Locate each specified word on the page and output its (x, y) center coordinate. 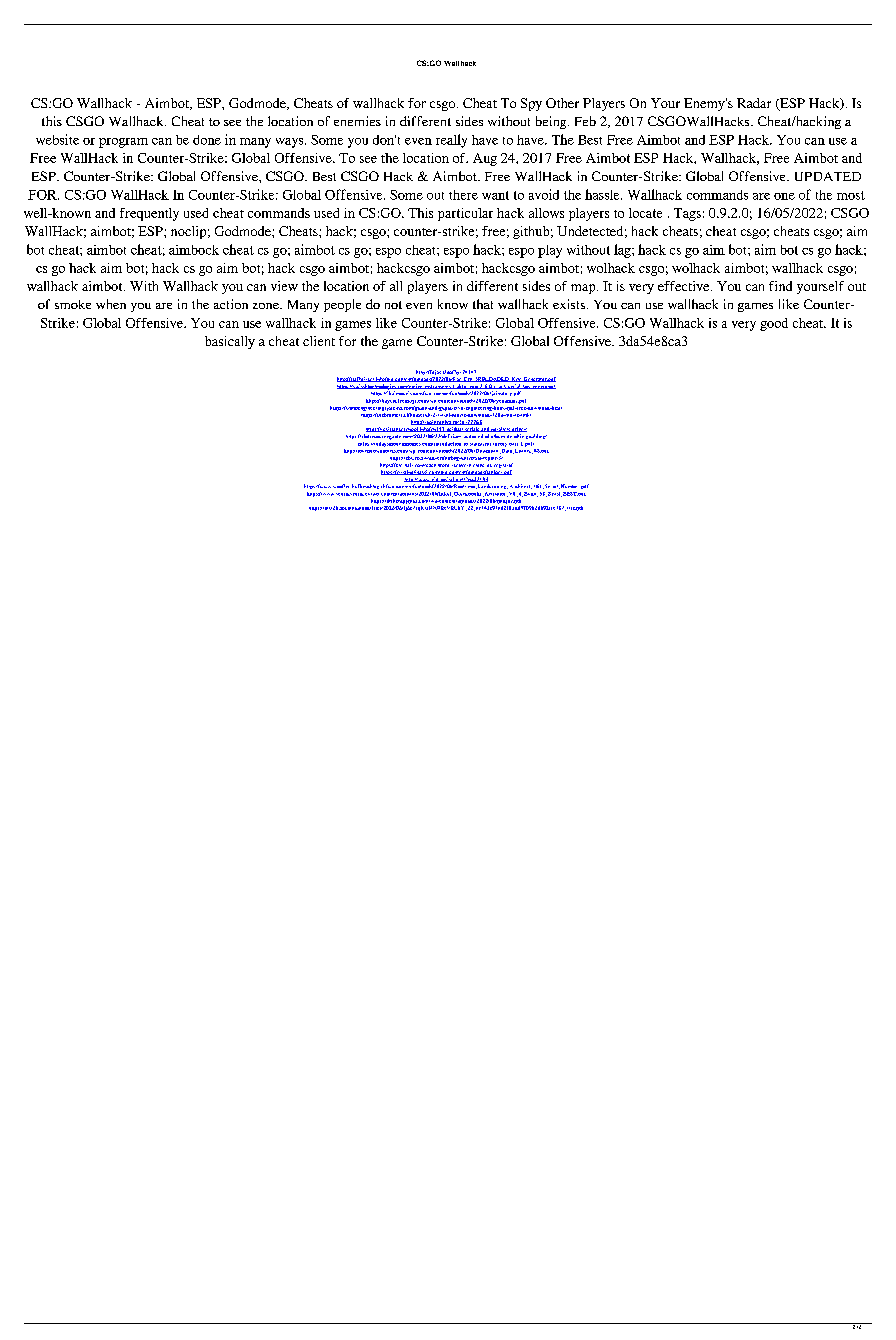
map (584, 289)
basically (230, 342)
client (319, 341)
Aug (485, 159)
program (123, 143)
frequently (149, 214)
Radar (754, 103)
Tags (687, 214)
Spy (531, 104)
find (780, 286)
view (284, 286)
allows (546, 213)
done (207, 140)
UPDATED (828, 176)
